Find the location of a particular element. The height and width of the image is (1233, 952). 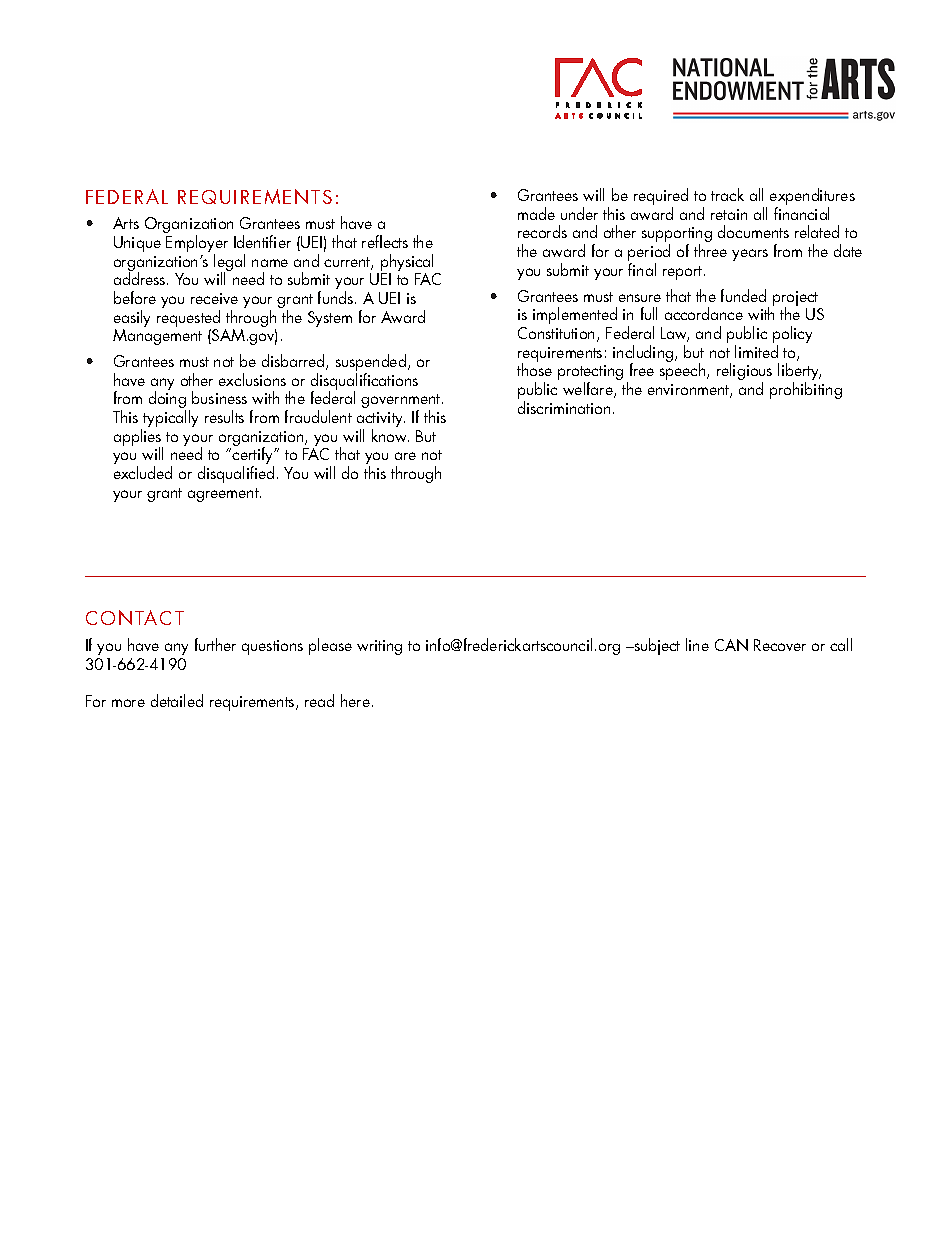

detailed is located at coordinates (177, 700).
